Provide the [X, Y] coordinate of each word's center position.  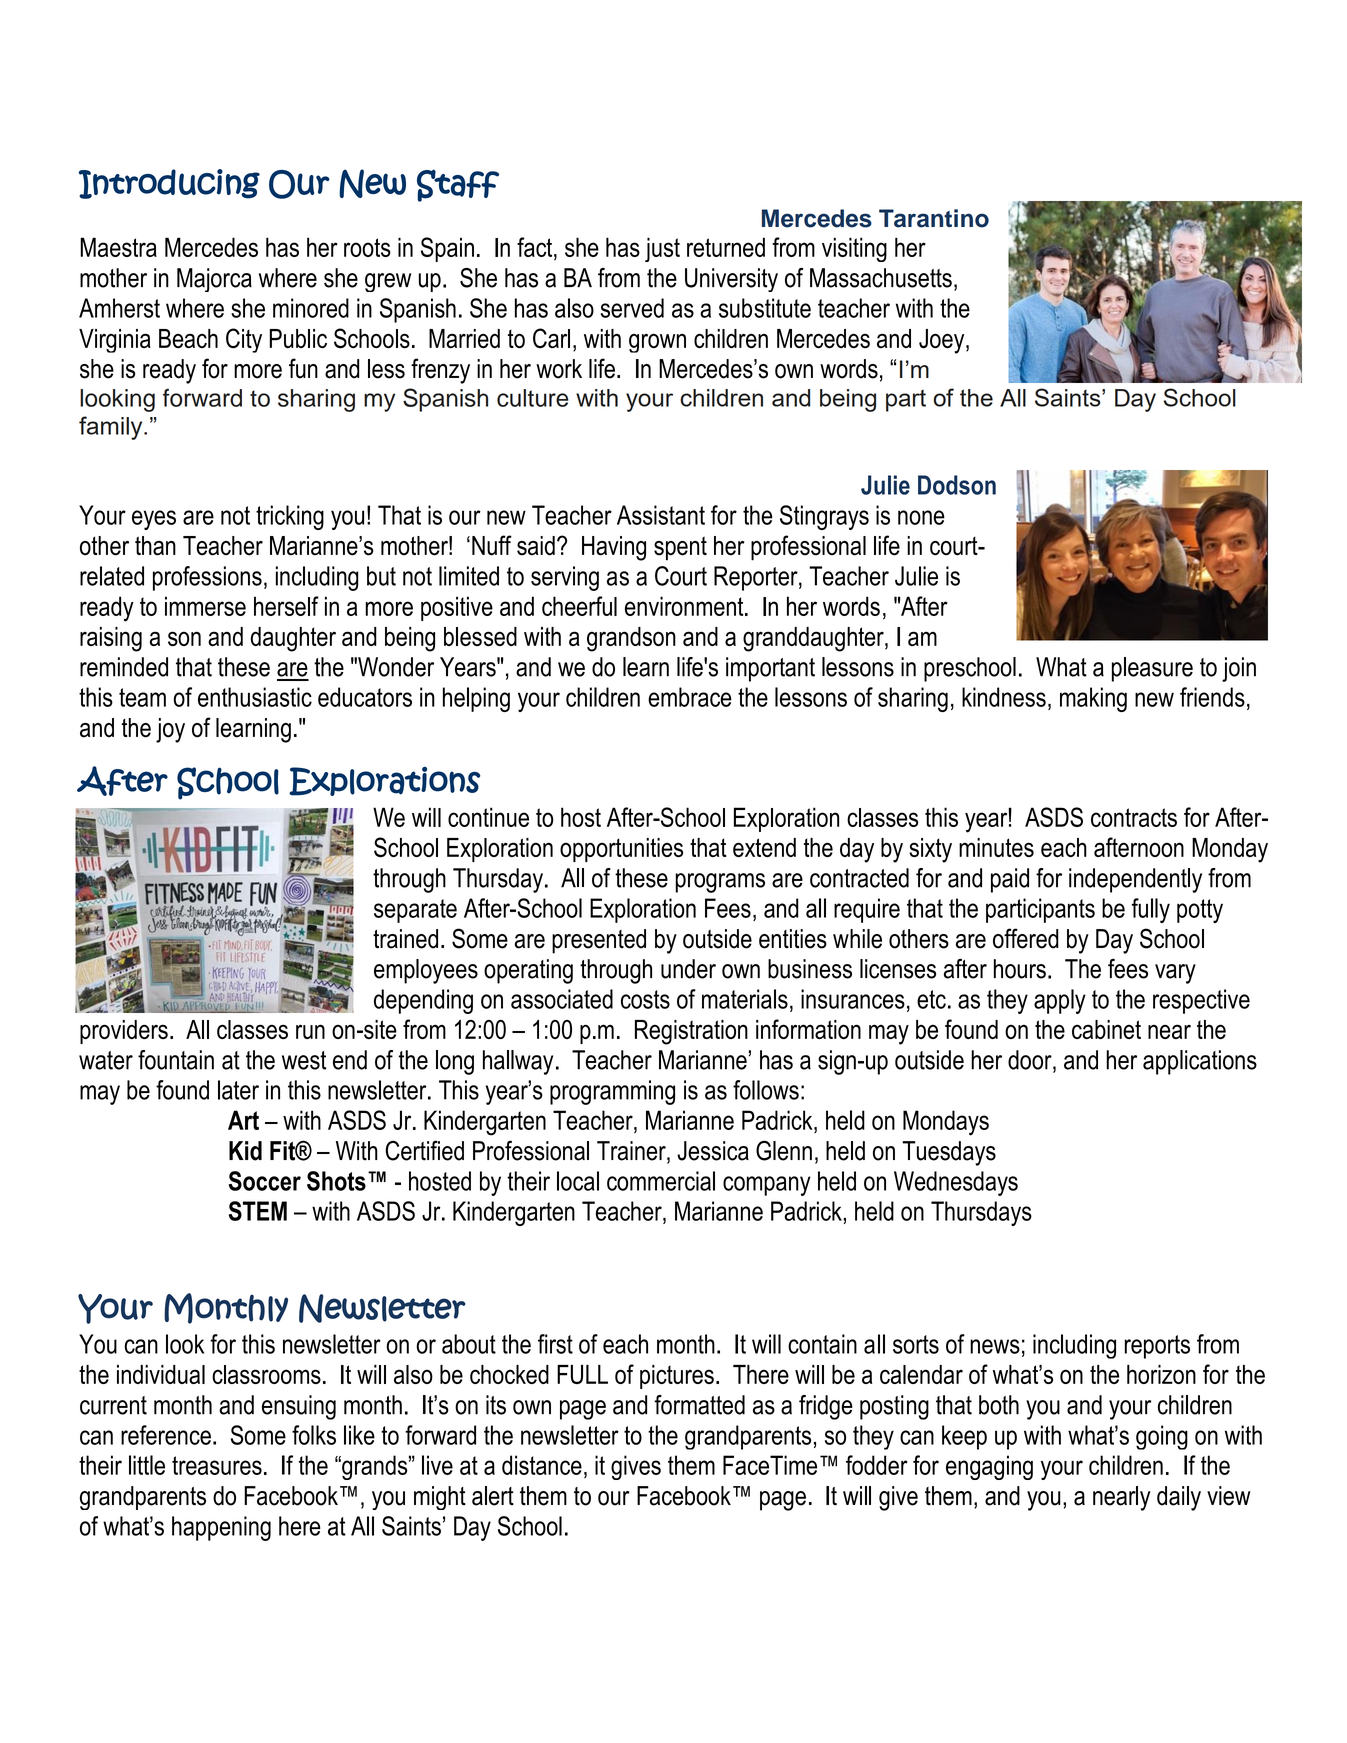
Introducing [169, 184]
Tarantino [934, 218]
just [662, 249]
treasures [217, 1465]
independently [1135, 880]
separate [415, 911]
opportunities [621, 850]
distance [542, 1465]
